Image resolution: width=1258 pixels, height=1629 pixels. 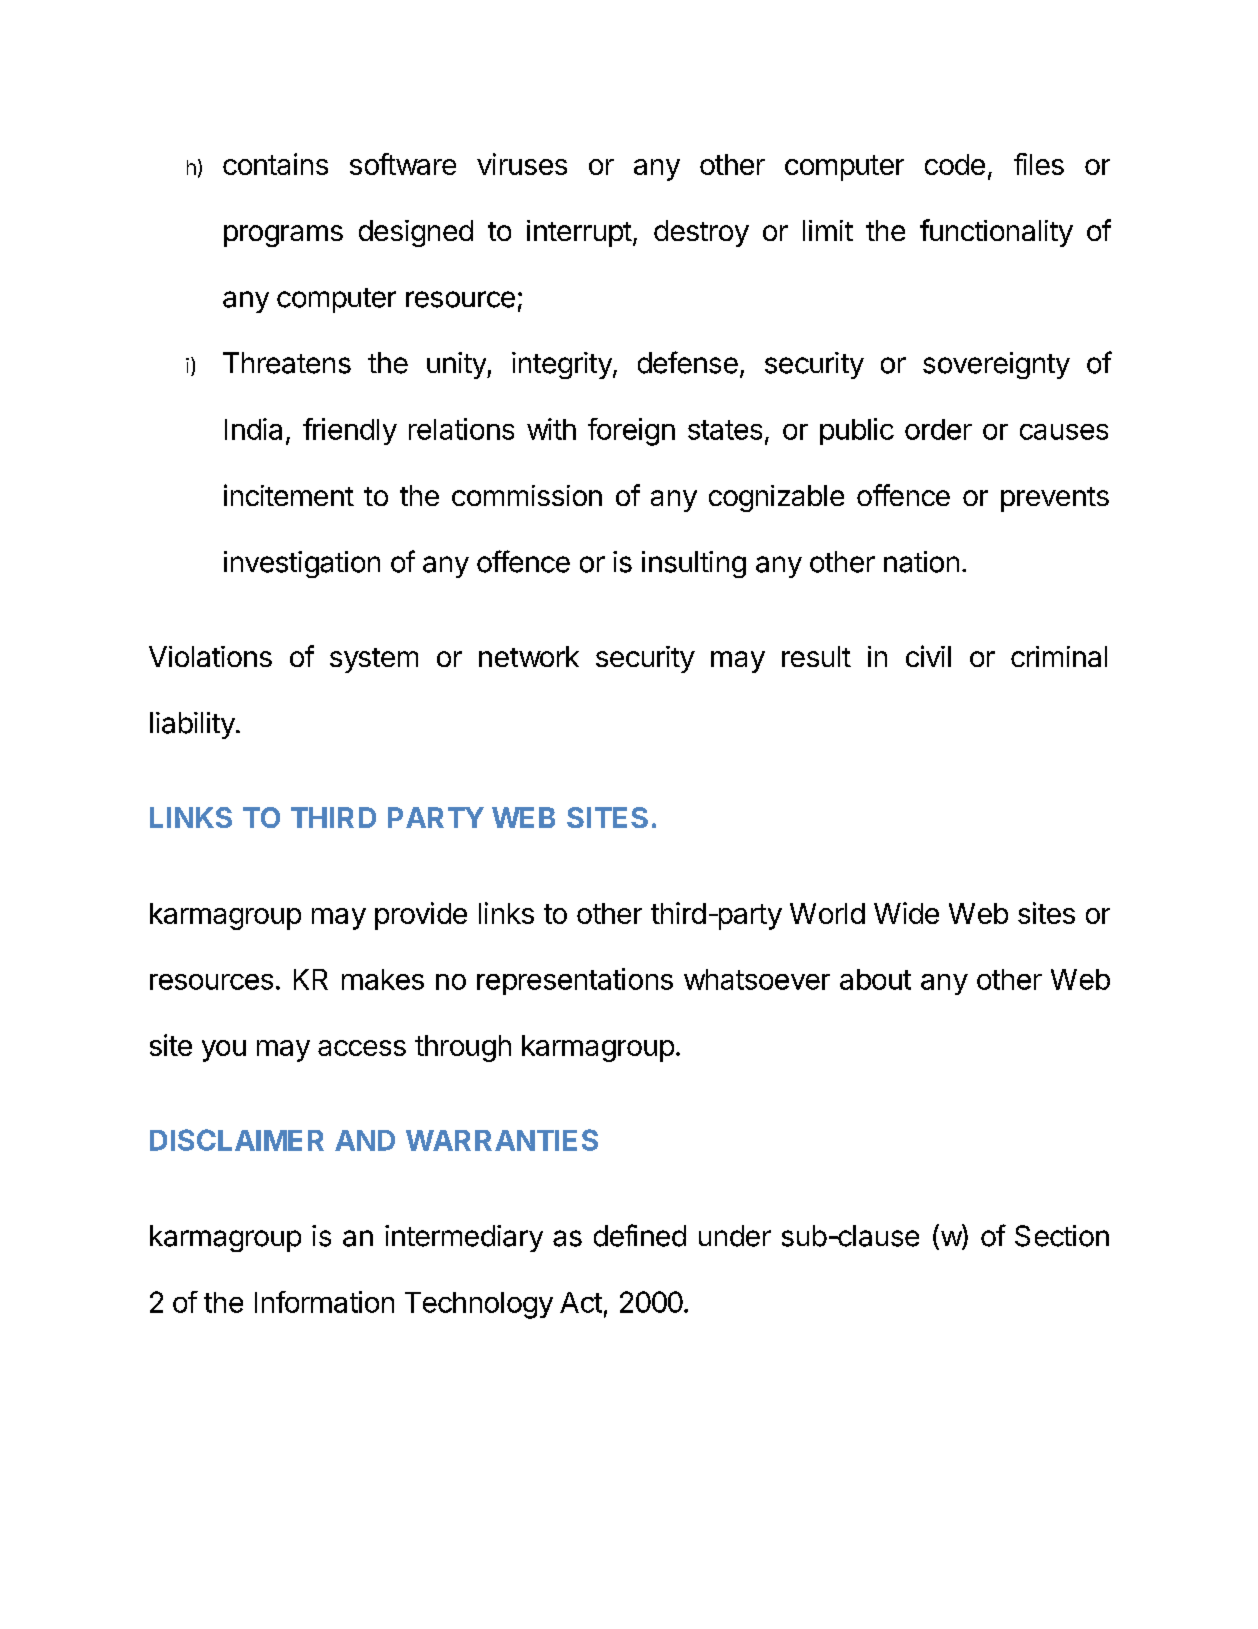 I want to click on network, so click(x=529, y=656).
